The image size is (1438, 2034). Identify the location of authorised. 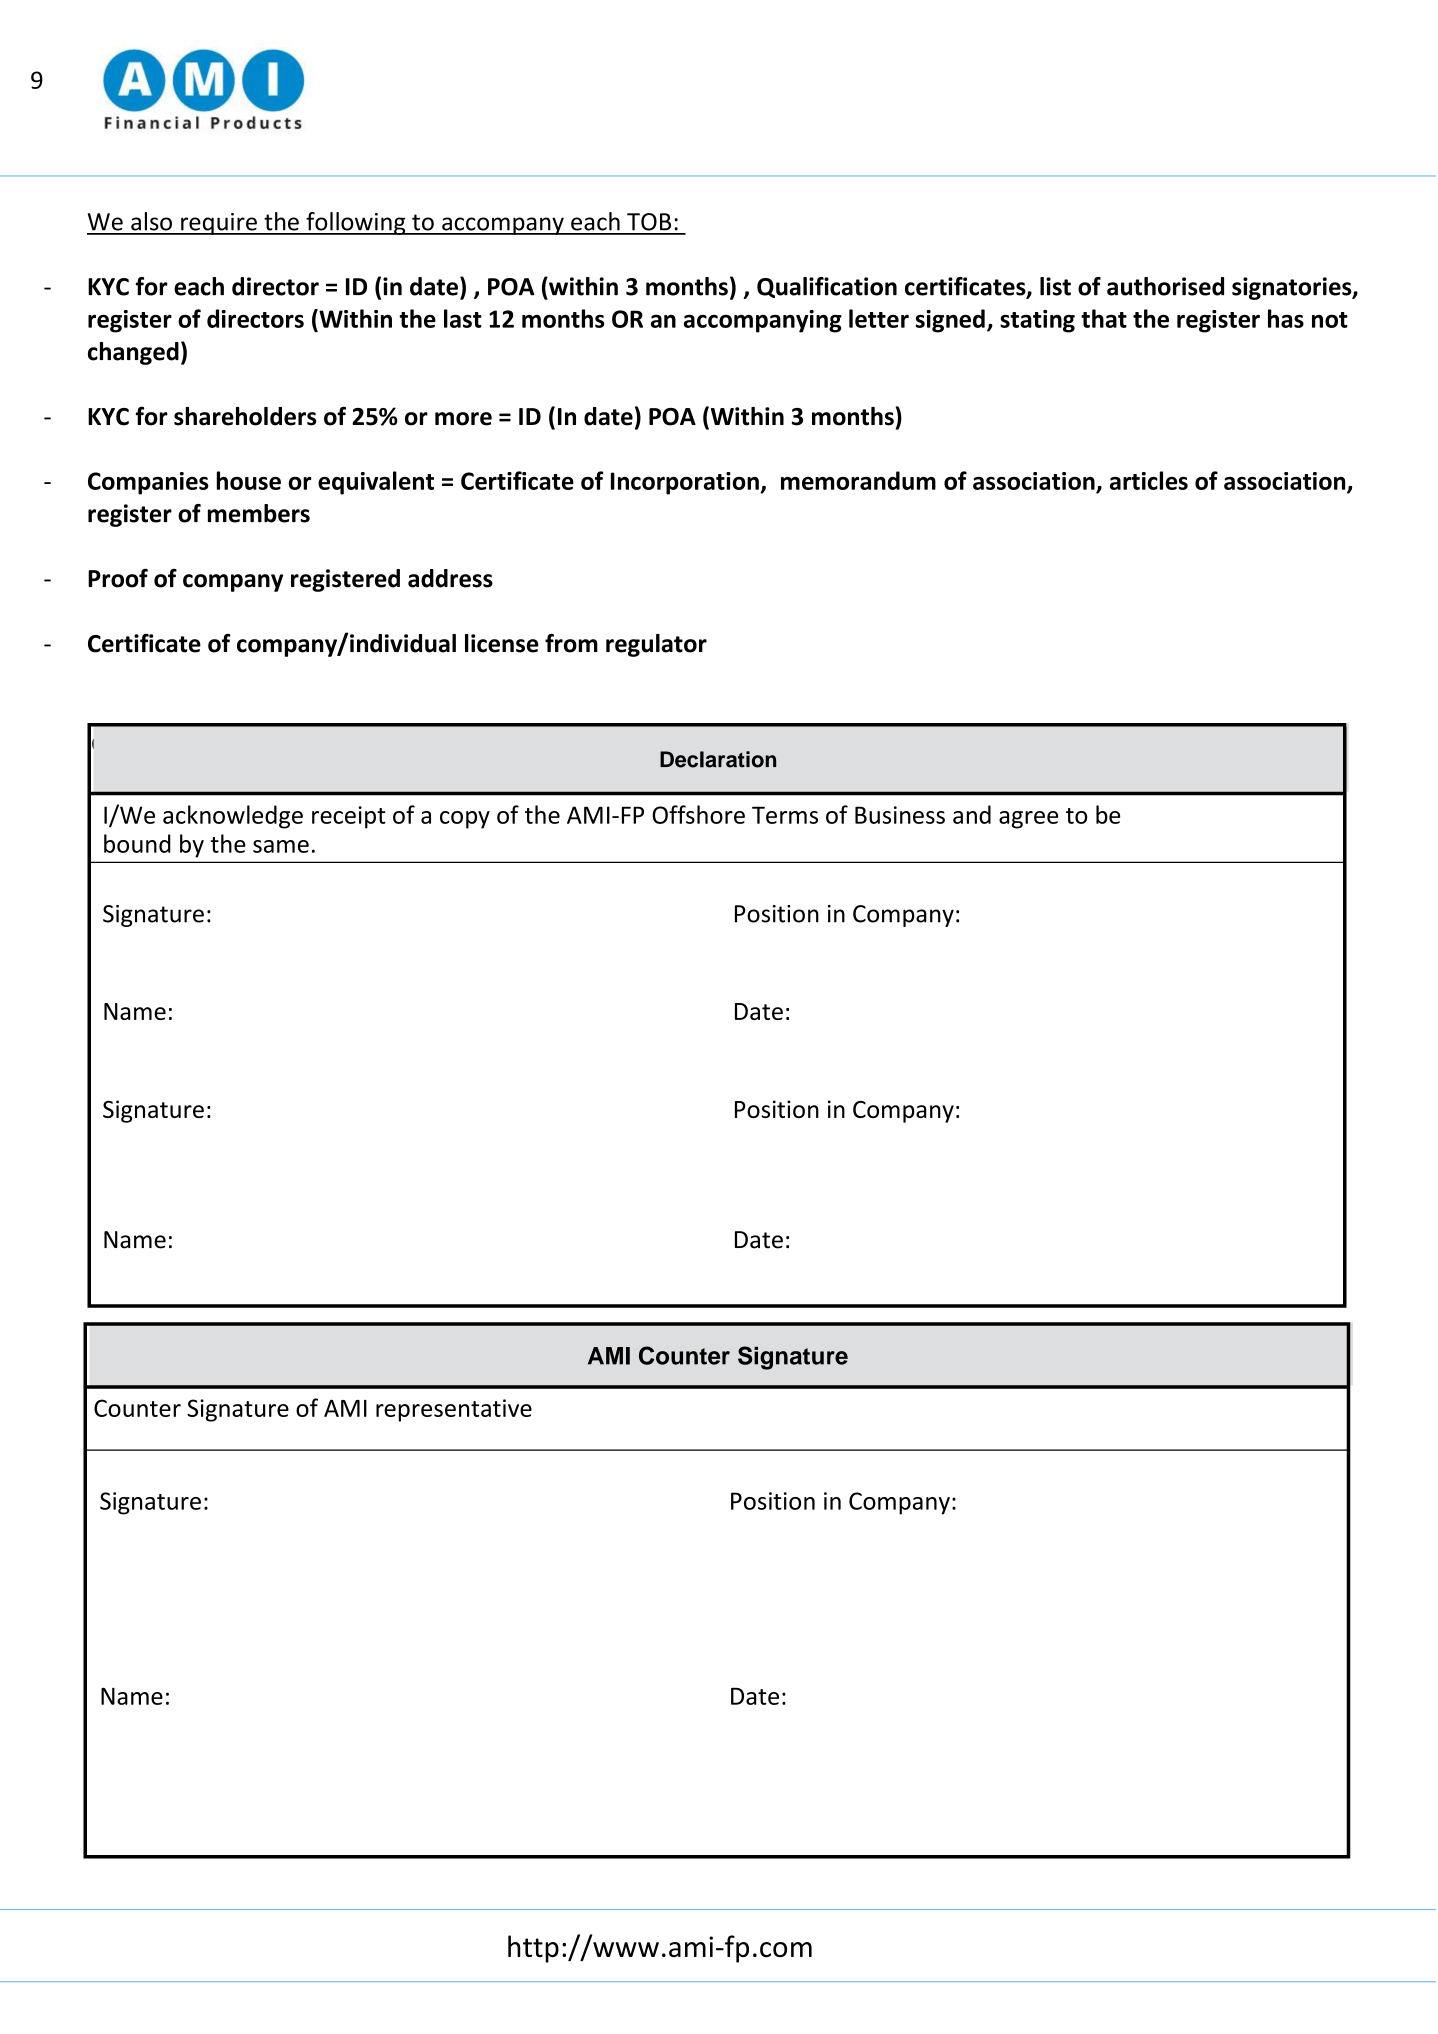
(1165, 286).
